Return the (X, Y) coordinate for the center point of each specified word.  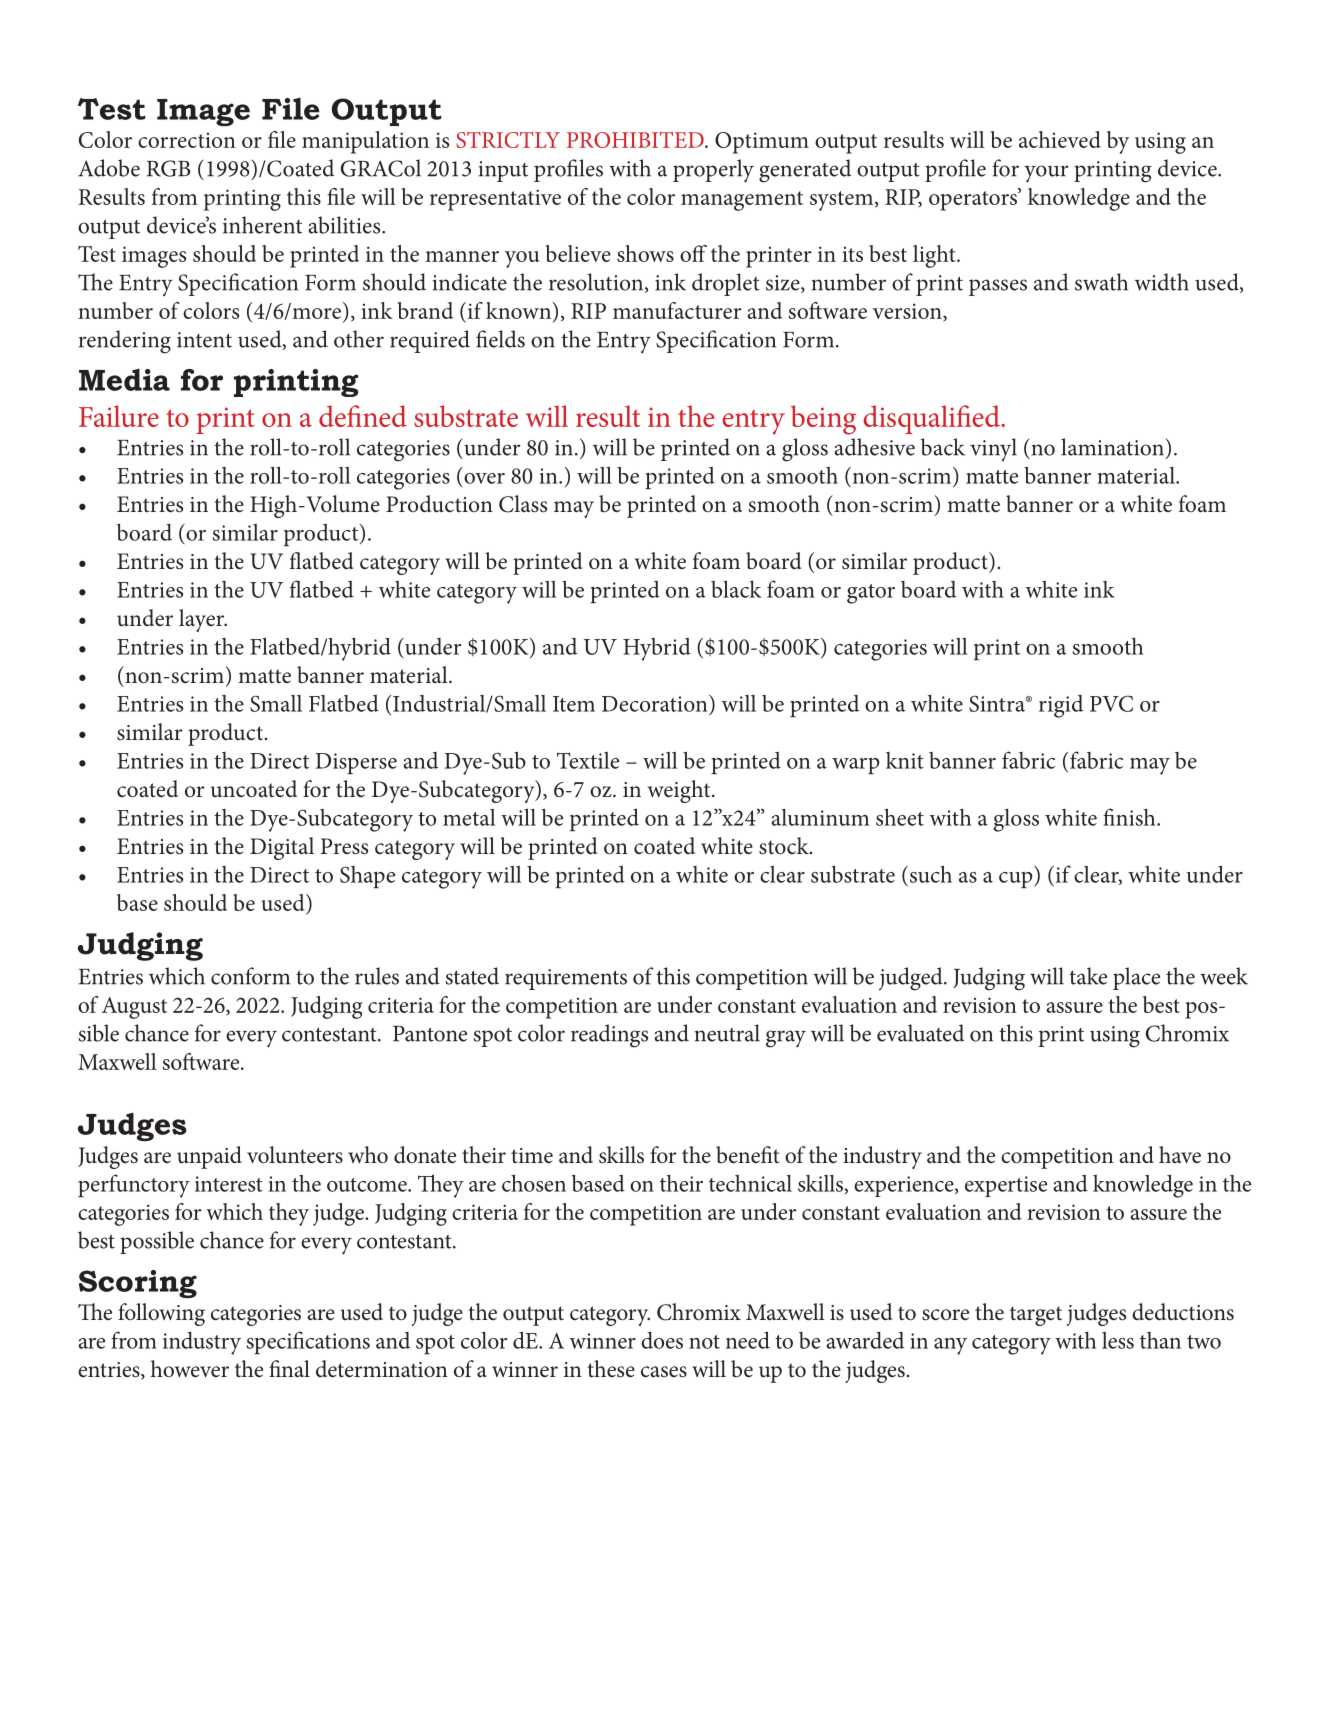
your (1046, 174)
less (1118, 1340)
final (289, 1369)
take (1088, 976)
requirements (566, 979)
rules (377, 976)
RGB (168, 168)
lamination (1112, 447)
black (736, 589)
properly (713, 171)
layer (203, 620)
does (662, 1340)
